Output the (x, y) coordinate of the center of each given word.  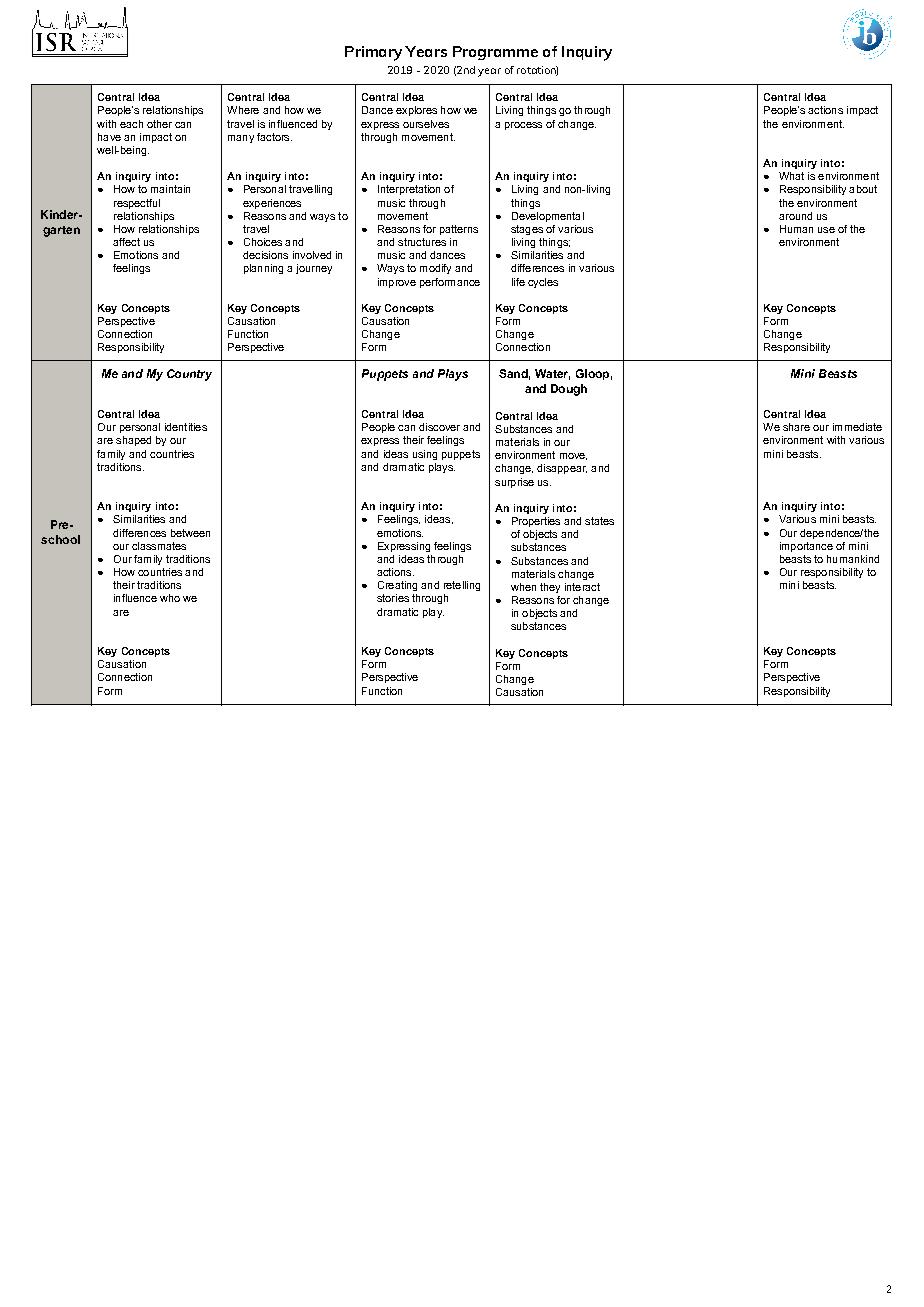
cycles (543, 283)
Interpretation (409, 190)
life (518, 282)
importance (806, 547)
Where (243, 110)
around (795, 216)
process (523, 126)
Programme (495, 53)
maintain (170, 189)
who (170, 598)
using (425, 455)
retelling (462, 586)
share (796, 427)
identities (186, 427)
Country (189, 375)
